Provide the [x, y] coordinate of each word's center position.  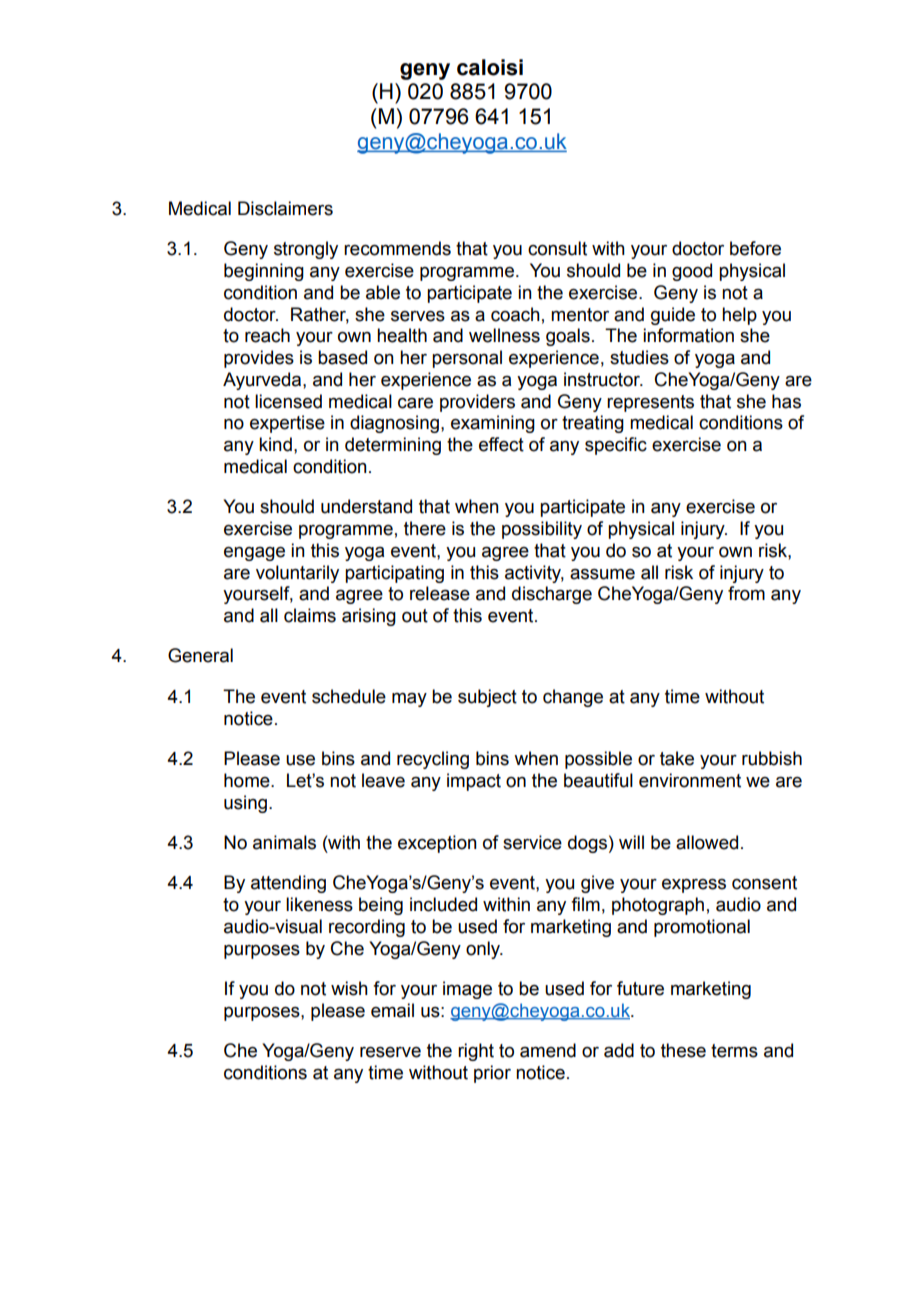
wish [349, 988]
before [755, 248]
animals [284, 842]
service [532, 842]
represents [650, 403]
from [746, 593]
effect [501, 444]
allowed [707, 842]
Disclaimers [285, 208]
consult [557, 248]
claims [310, 615]
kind [275, 444]
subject [487, 698]
